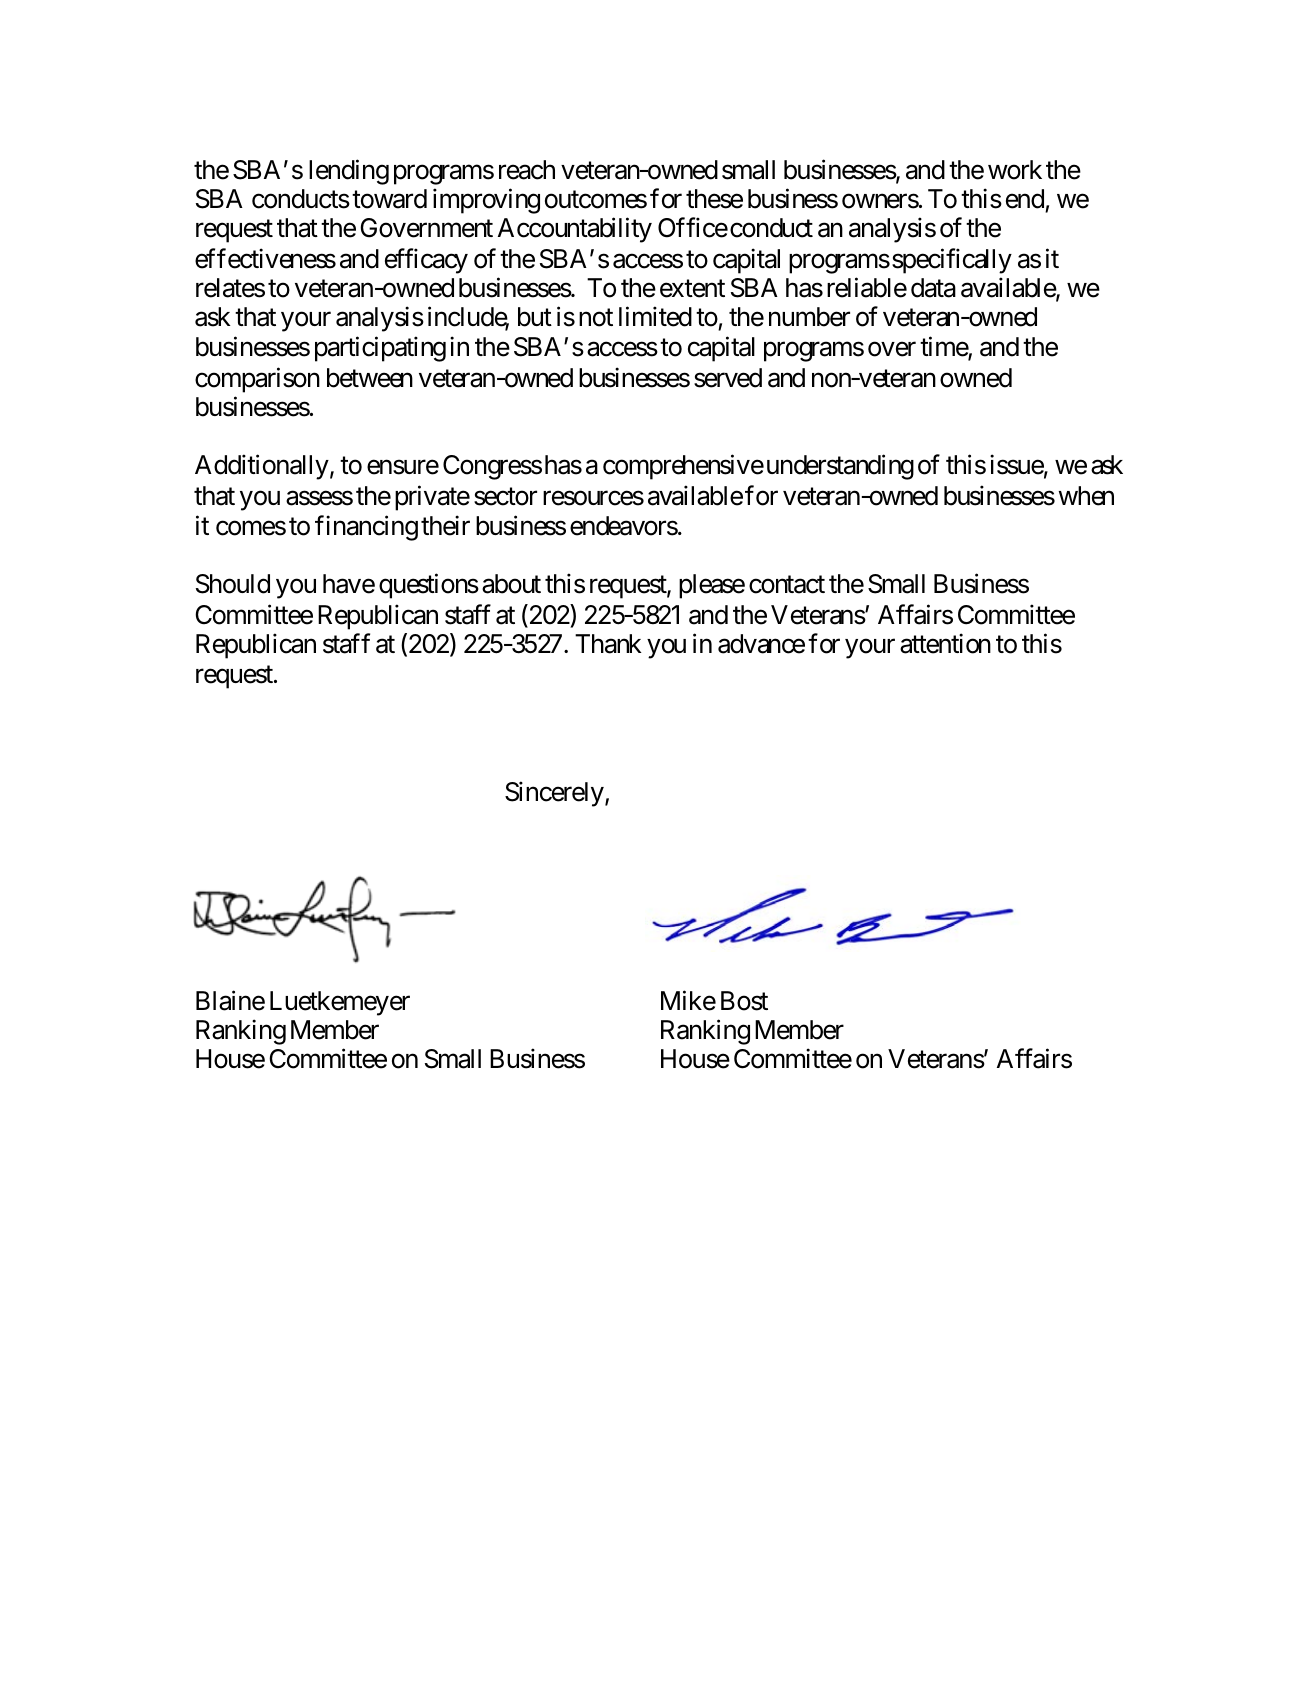 This image has height=1704, width=1316. What do you see at coordinates (505, 497) in the image?
I see `sector` at bounding box center [505, 497].
